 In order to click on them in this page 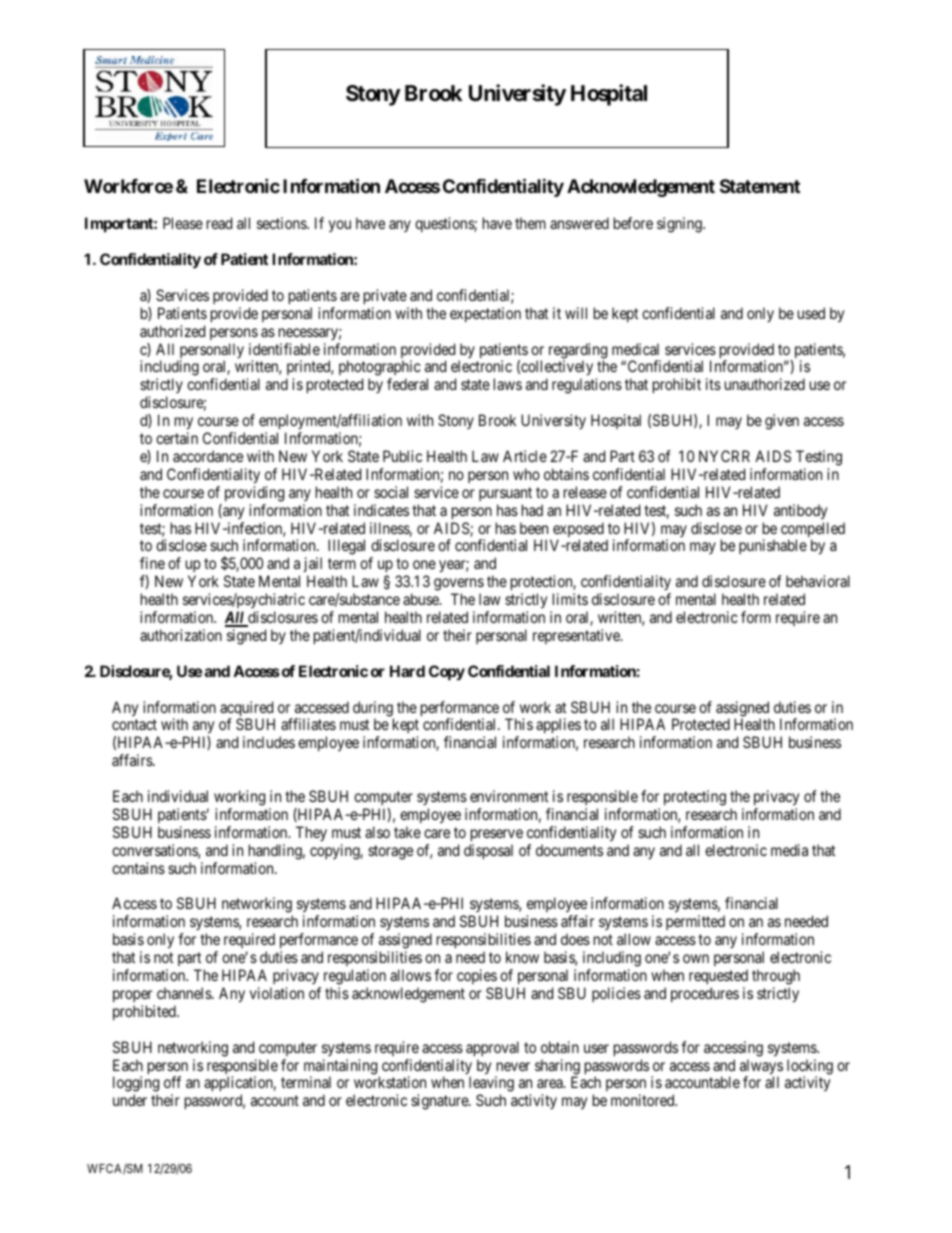, I will do `click(530, 223)`.
